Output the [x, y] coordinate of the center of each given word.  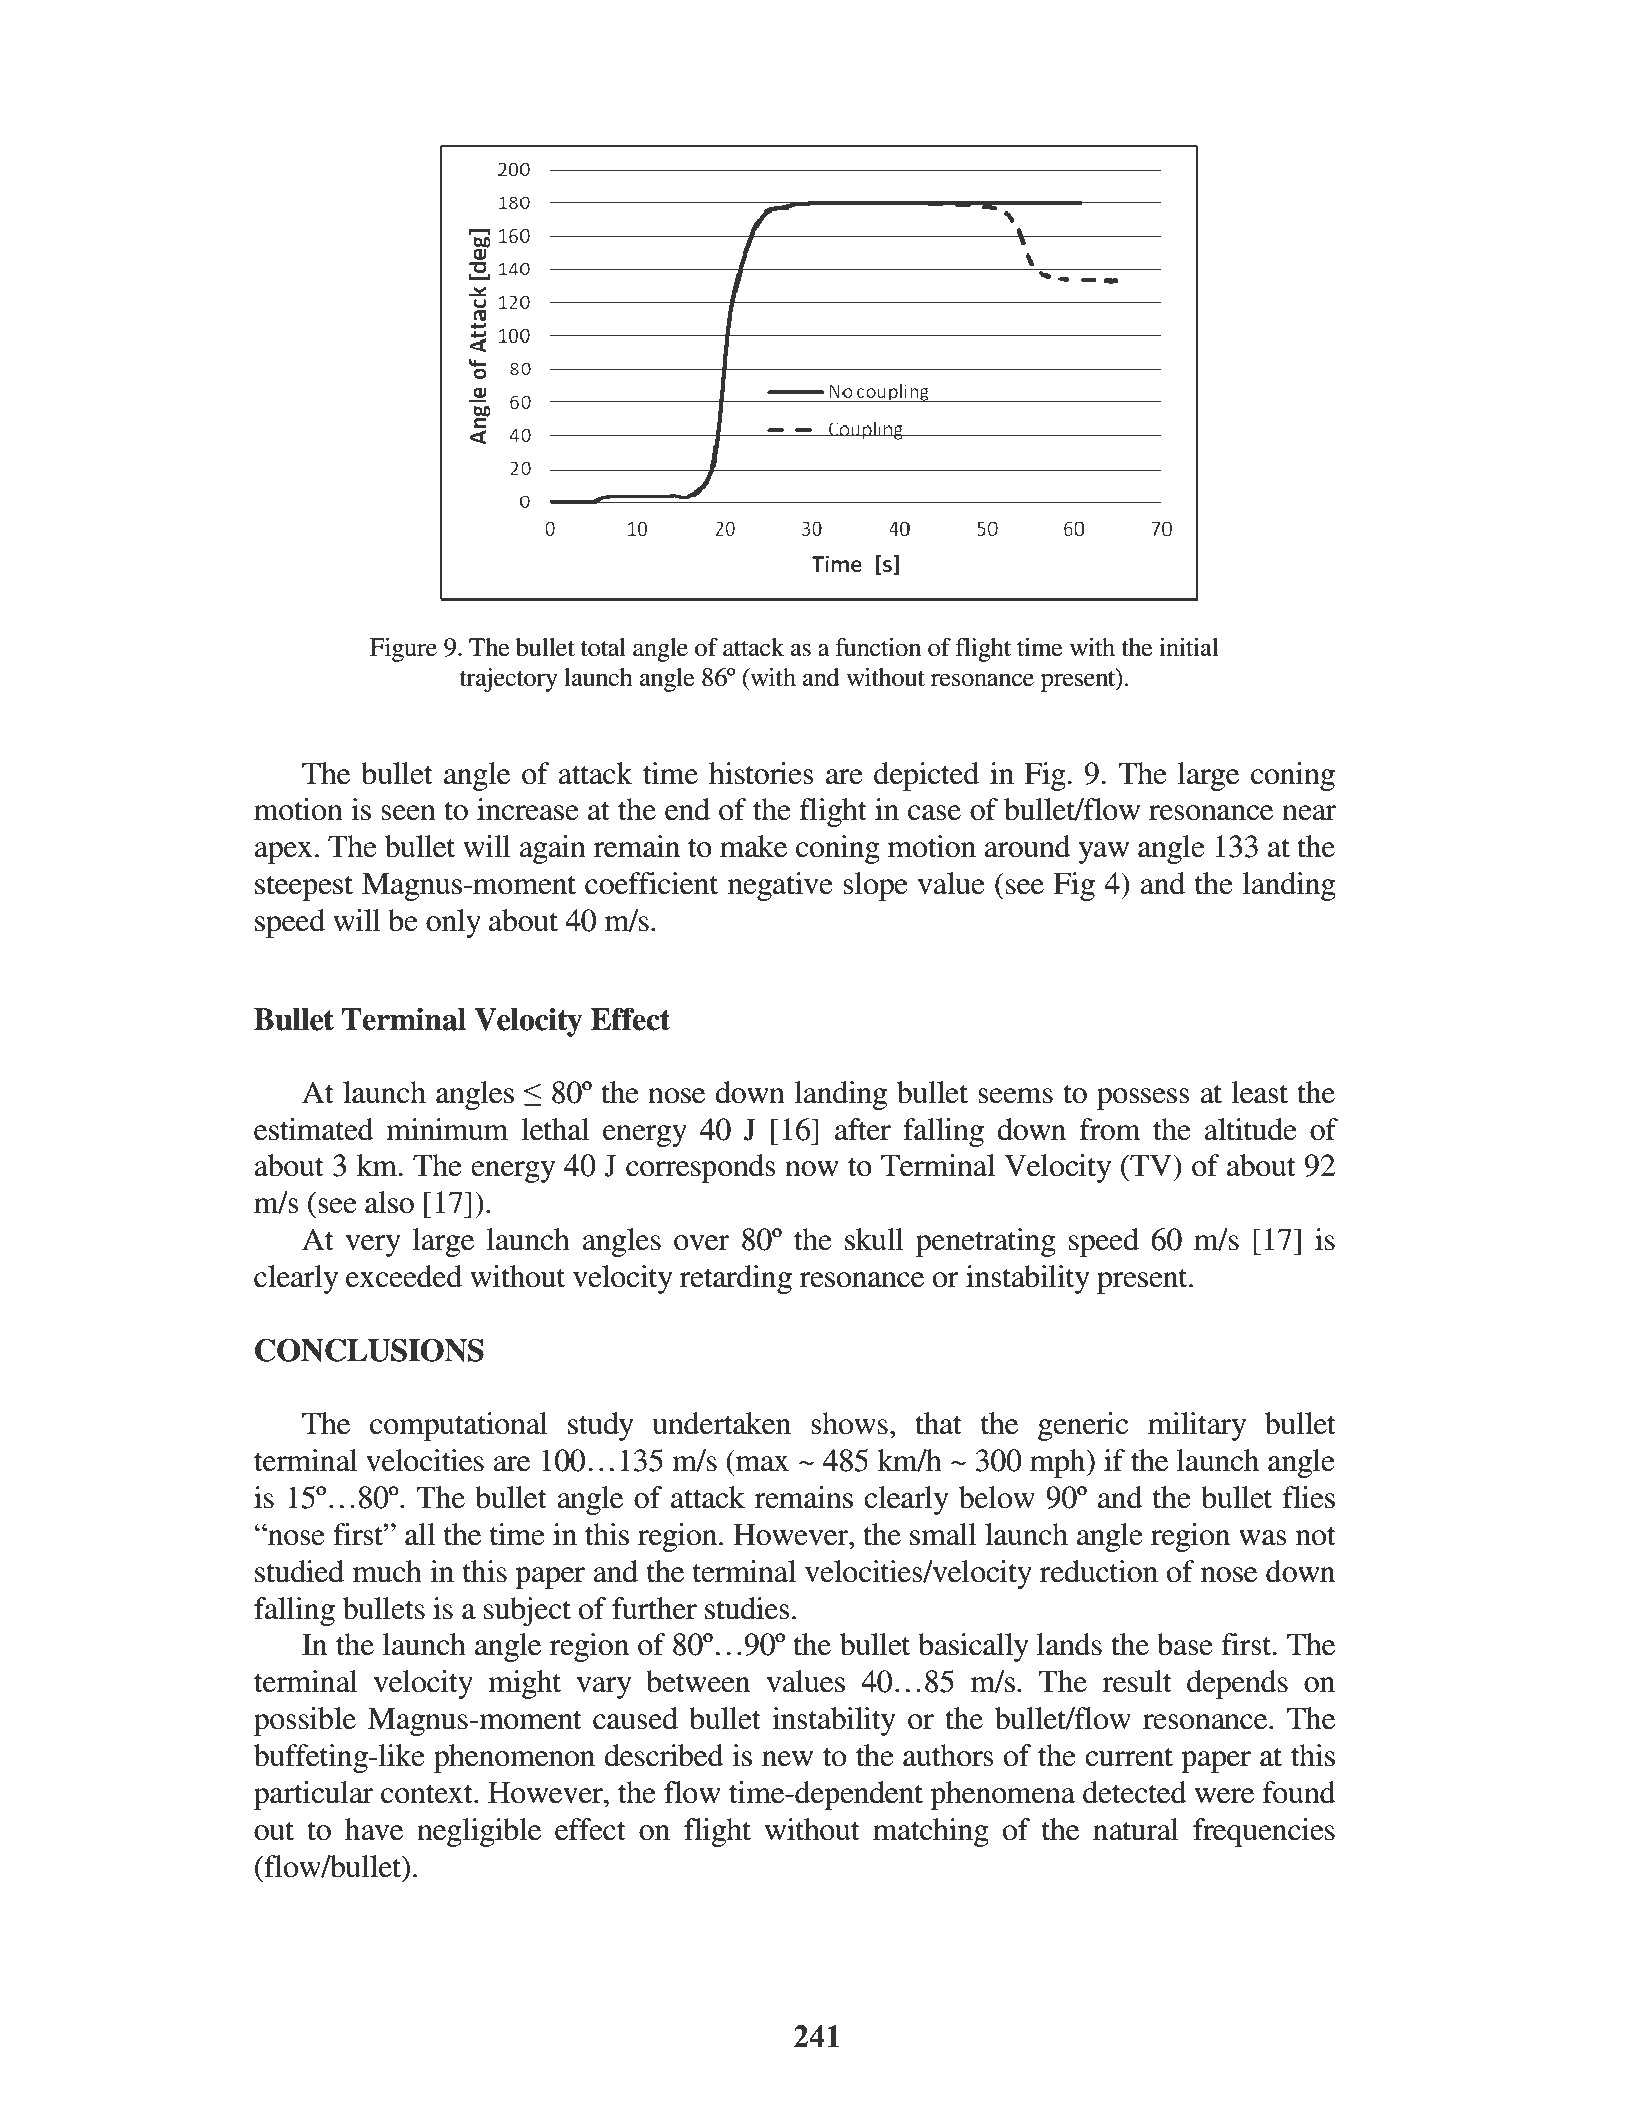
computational [458, 1426]
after [863, 1129]
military [1197, 1426]
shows [849, 1423]
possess [1143, 1099]
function [878, 647]
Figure [403, 650]
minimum [447, 1129]
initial [1189, 647]
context [428, 1794]
